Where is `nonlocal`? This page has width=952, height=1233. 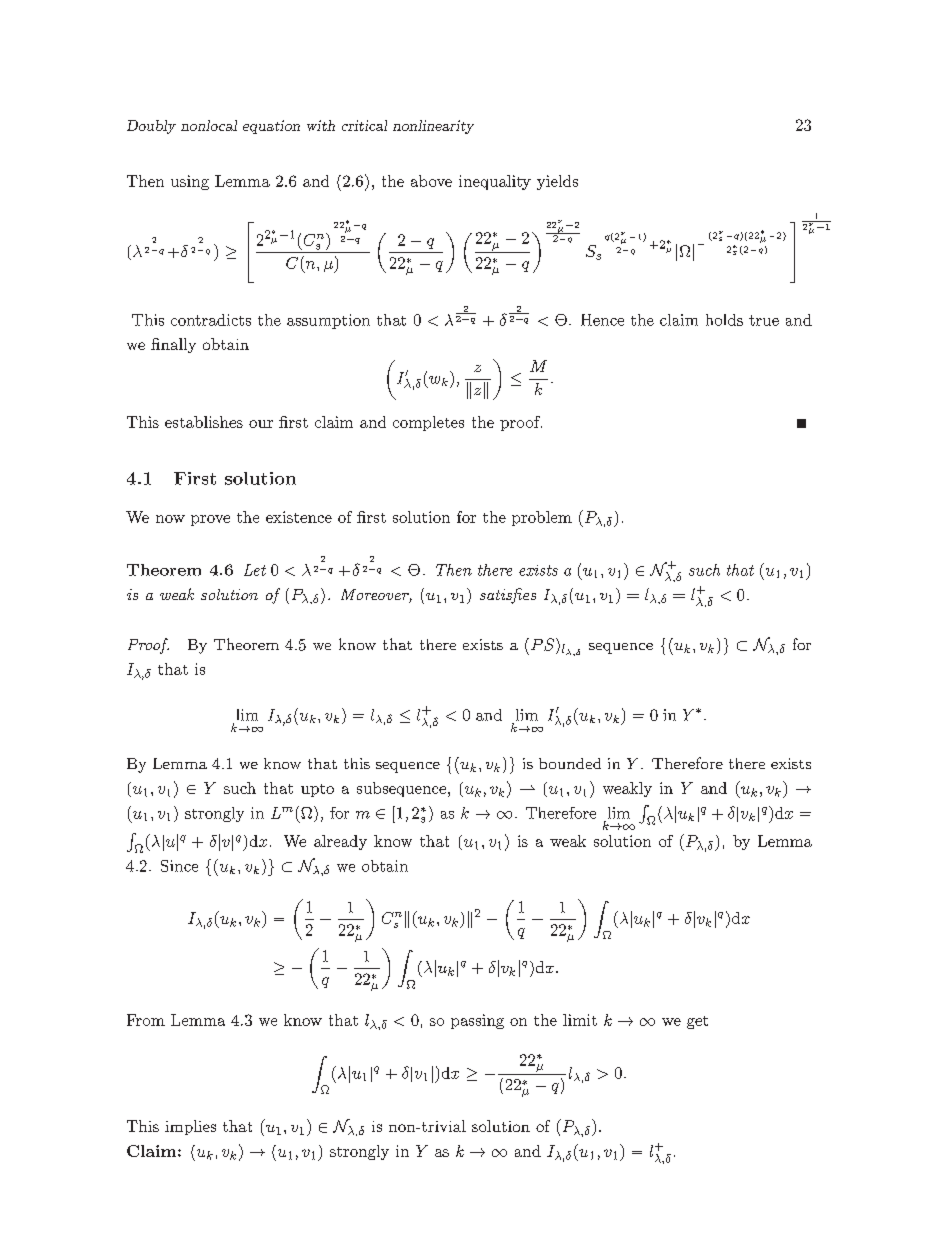
nonlocal is located at coordinates (209, 125).
